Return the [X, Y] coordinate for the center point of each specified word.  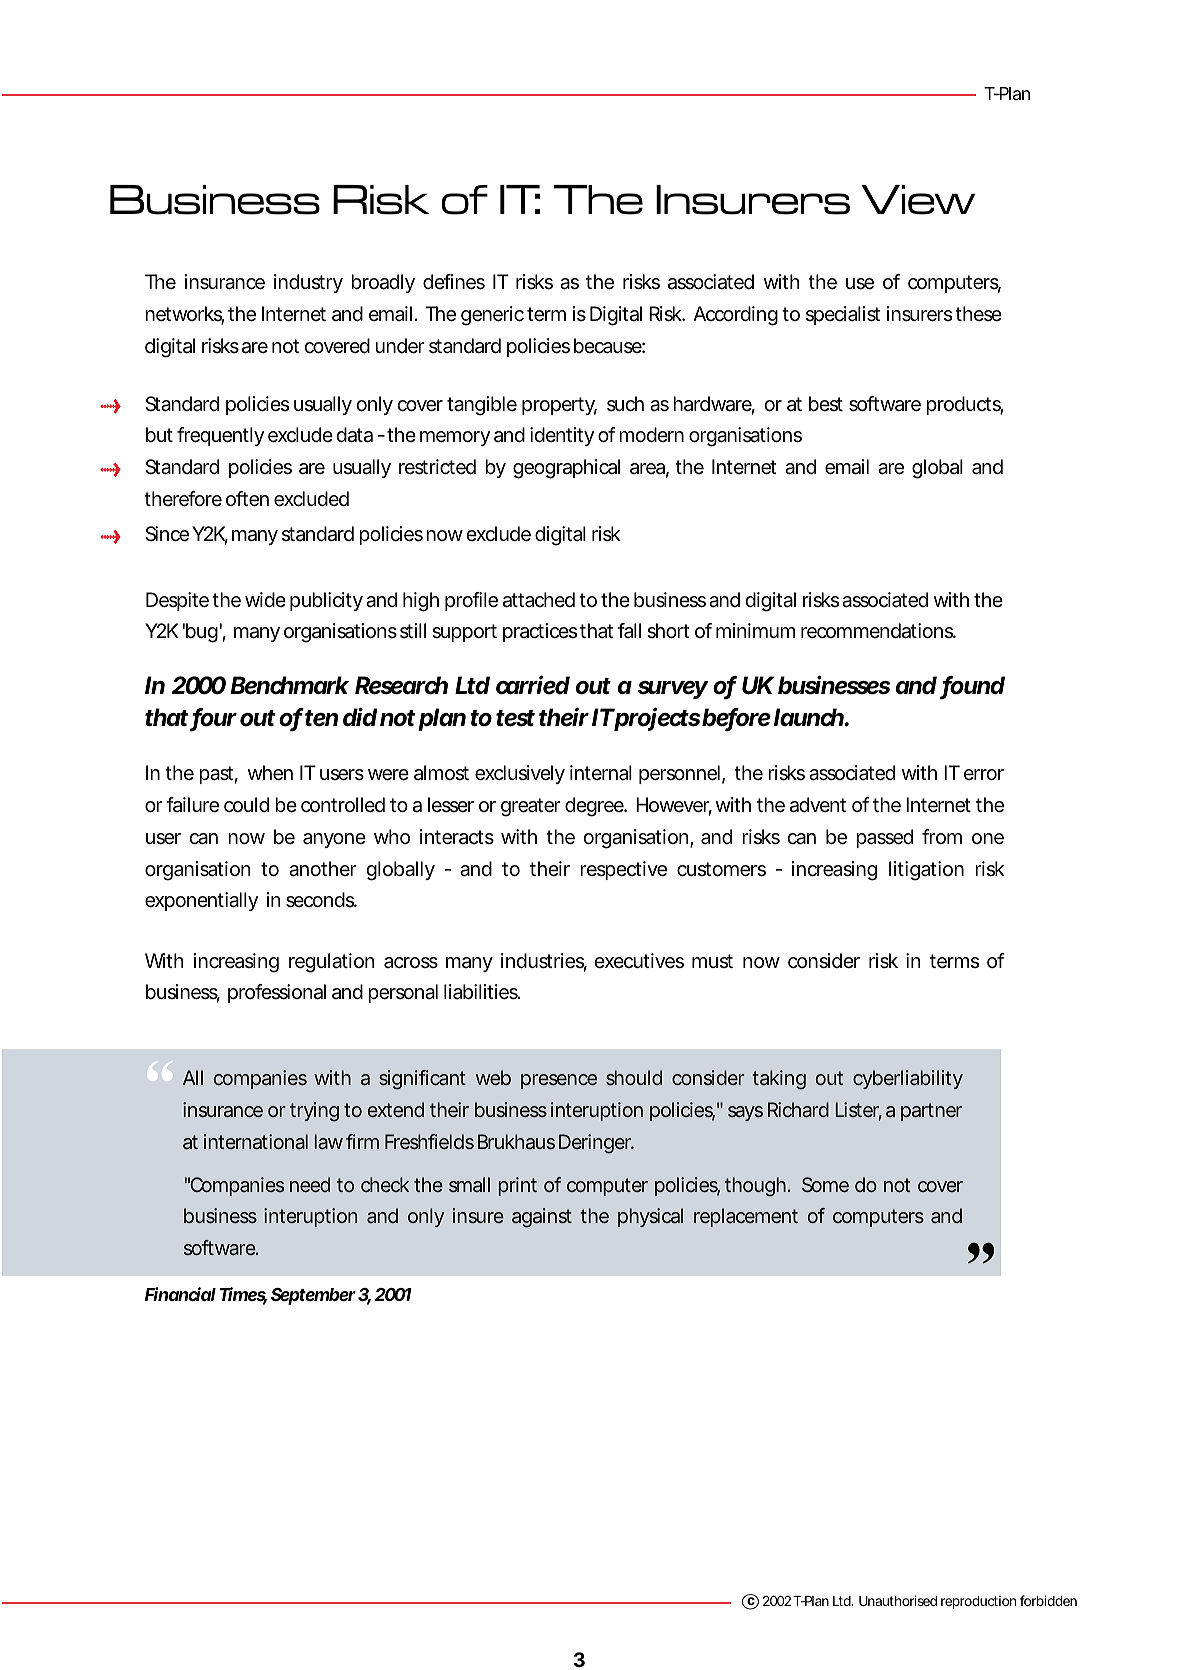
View [918, 200]
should [634, 1077]
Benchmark [290, 685]
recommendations [878, 631]
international [256, 1141]
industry [308, 283]
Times [243, 1295]
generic [492, 316]
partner [931, 1112]
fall [629, 631]
